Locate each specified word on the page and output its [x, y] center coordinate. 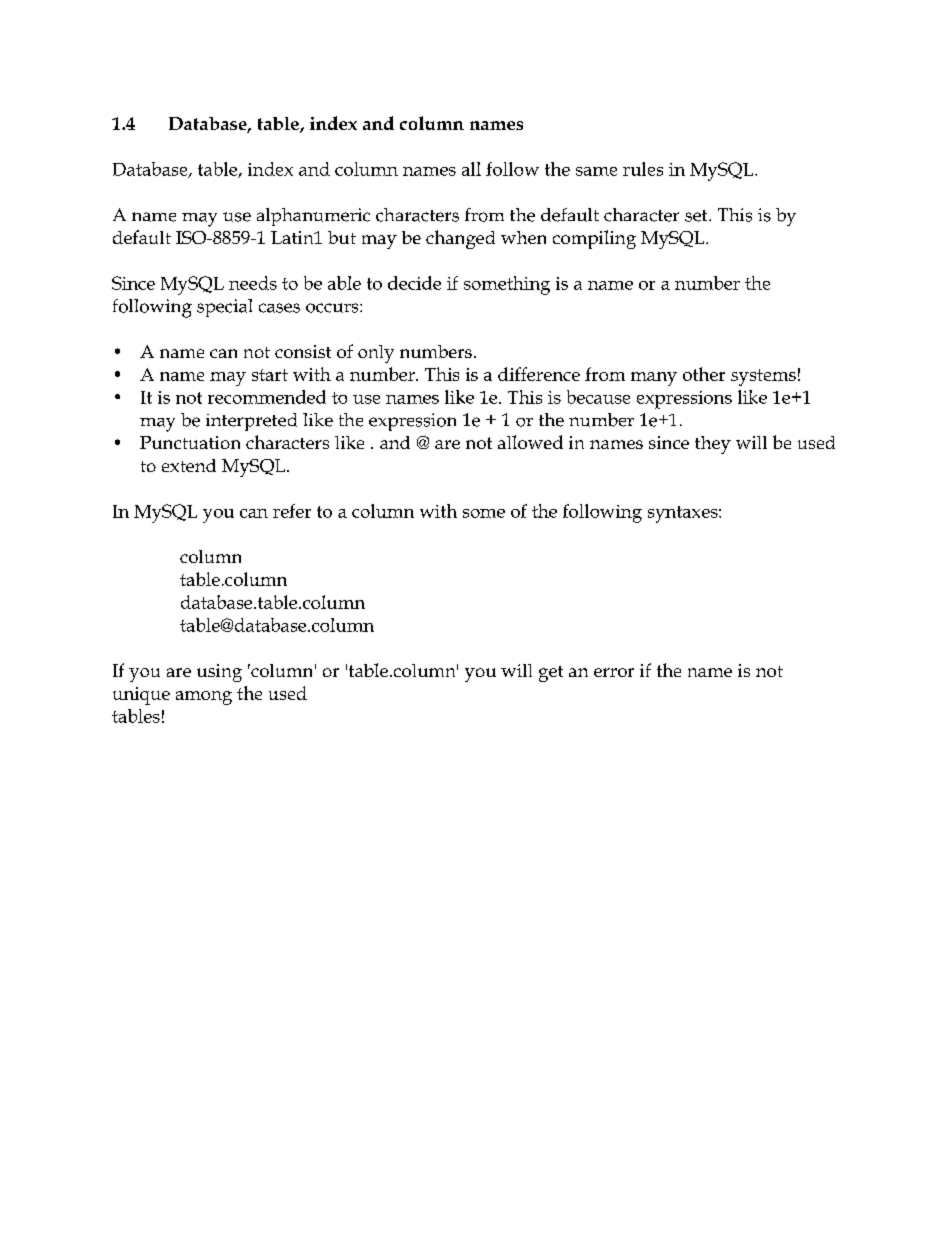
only [376, 354]
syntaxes [684, 514]
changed [460, 239]
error [614, 672]
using [219, 673]
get [551, 674]
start [270, 375]
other [704, 374]
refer [292, 511]
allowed [530, 442]
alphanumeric [313, 217]
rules [643, 169]
